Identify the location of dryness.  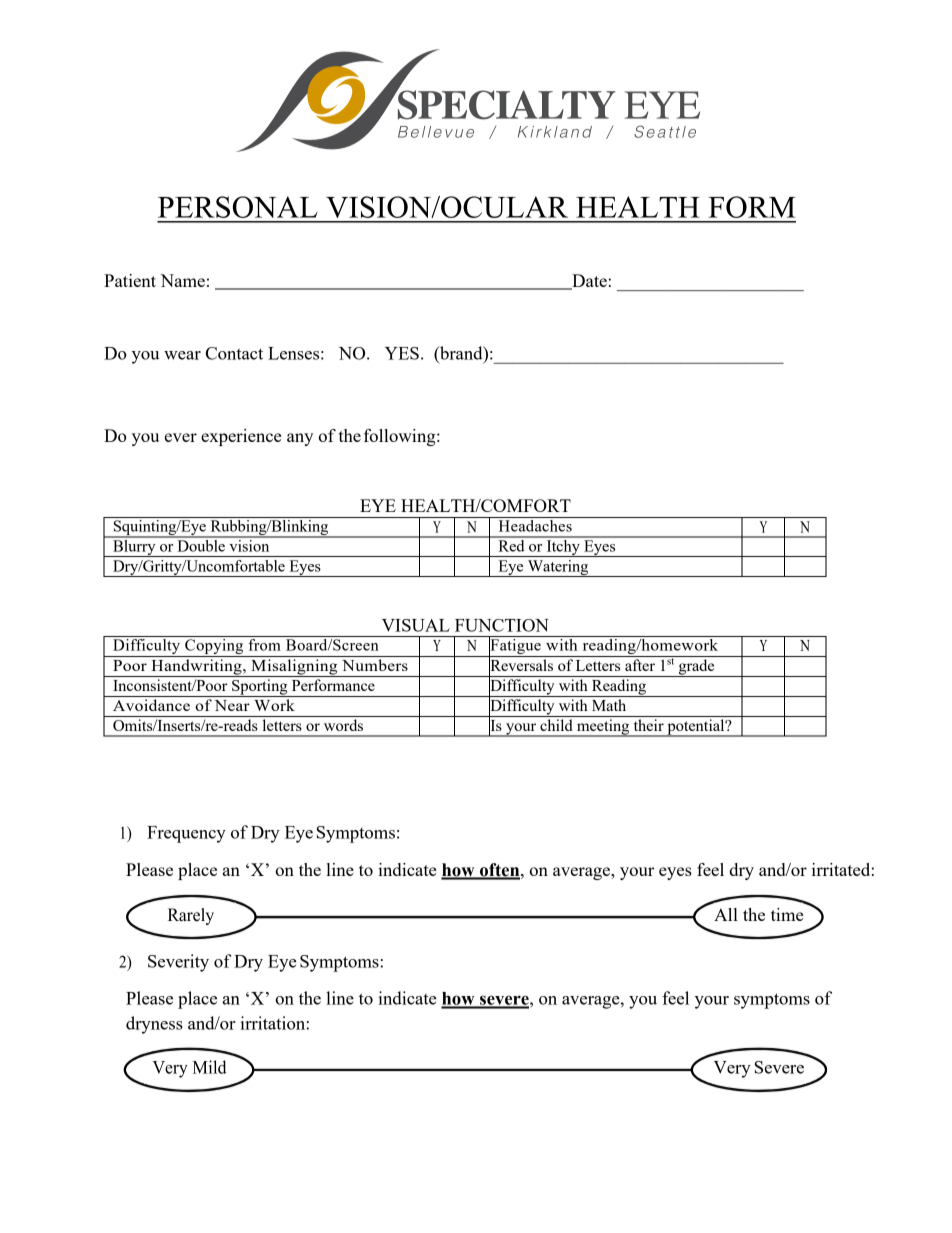
(154, 1025).
